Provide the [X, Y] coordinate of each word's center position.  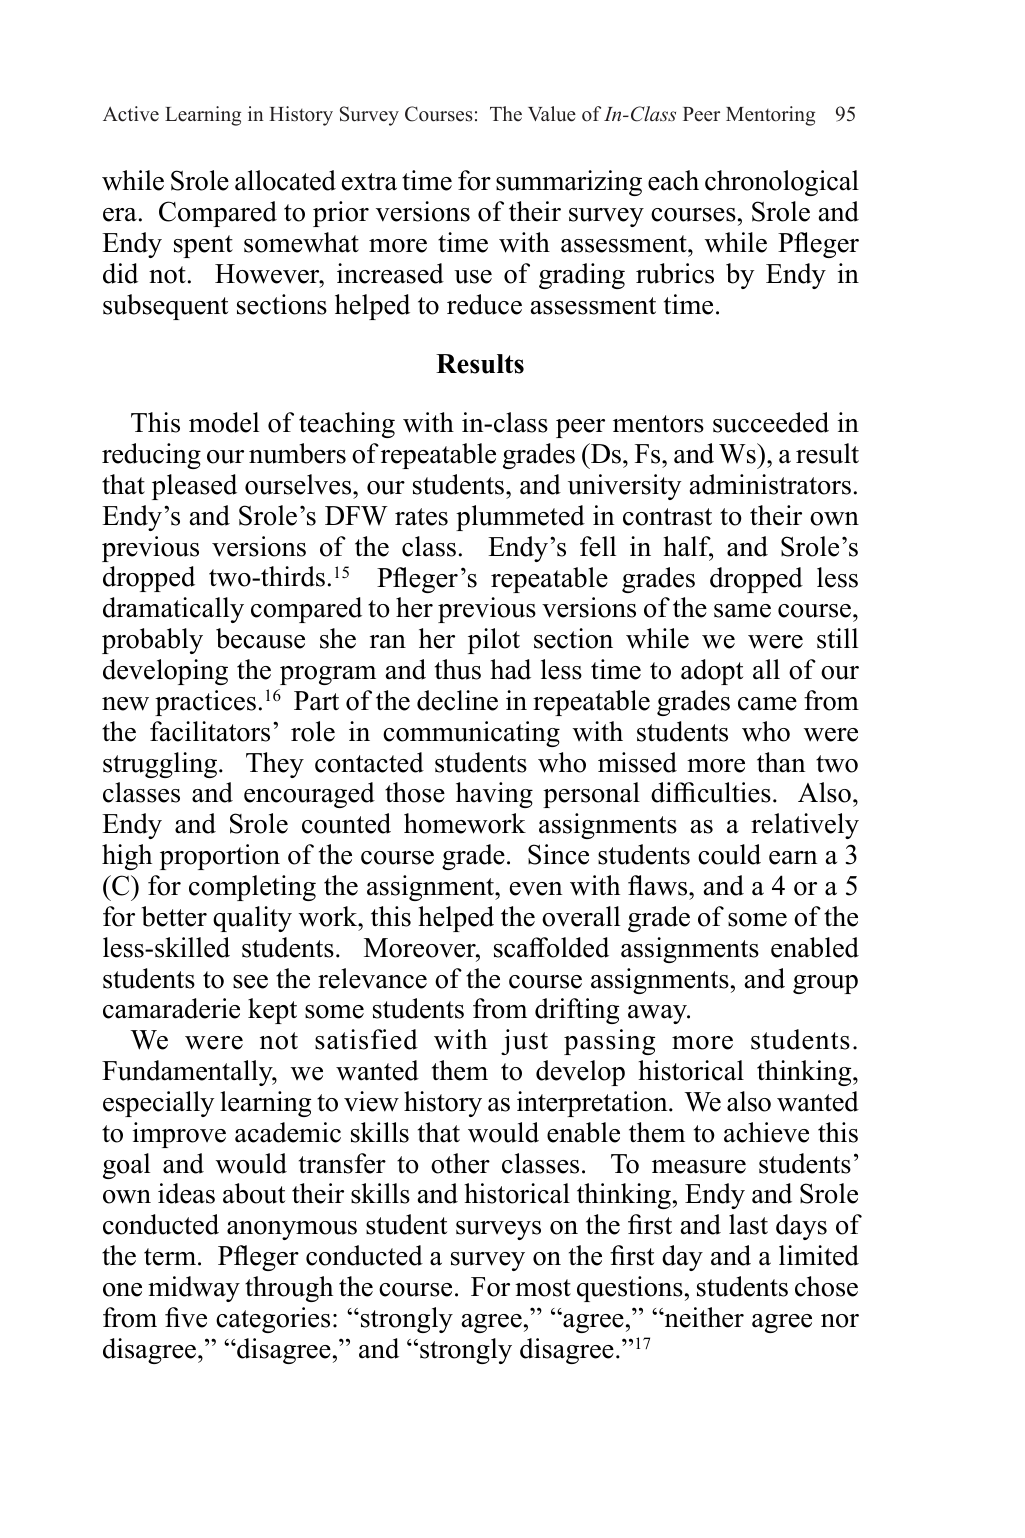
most [543, 1288]
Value [552, 114]
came [767, 704]
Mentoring [770, 116]
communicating [471, 734]
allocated [285, 180]
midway [194, 1289]
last [748, 1224]
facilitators [210, 731]
